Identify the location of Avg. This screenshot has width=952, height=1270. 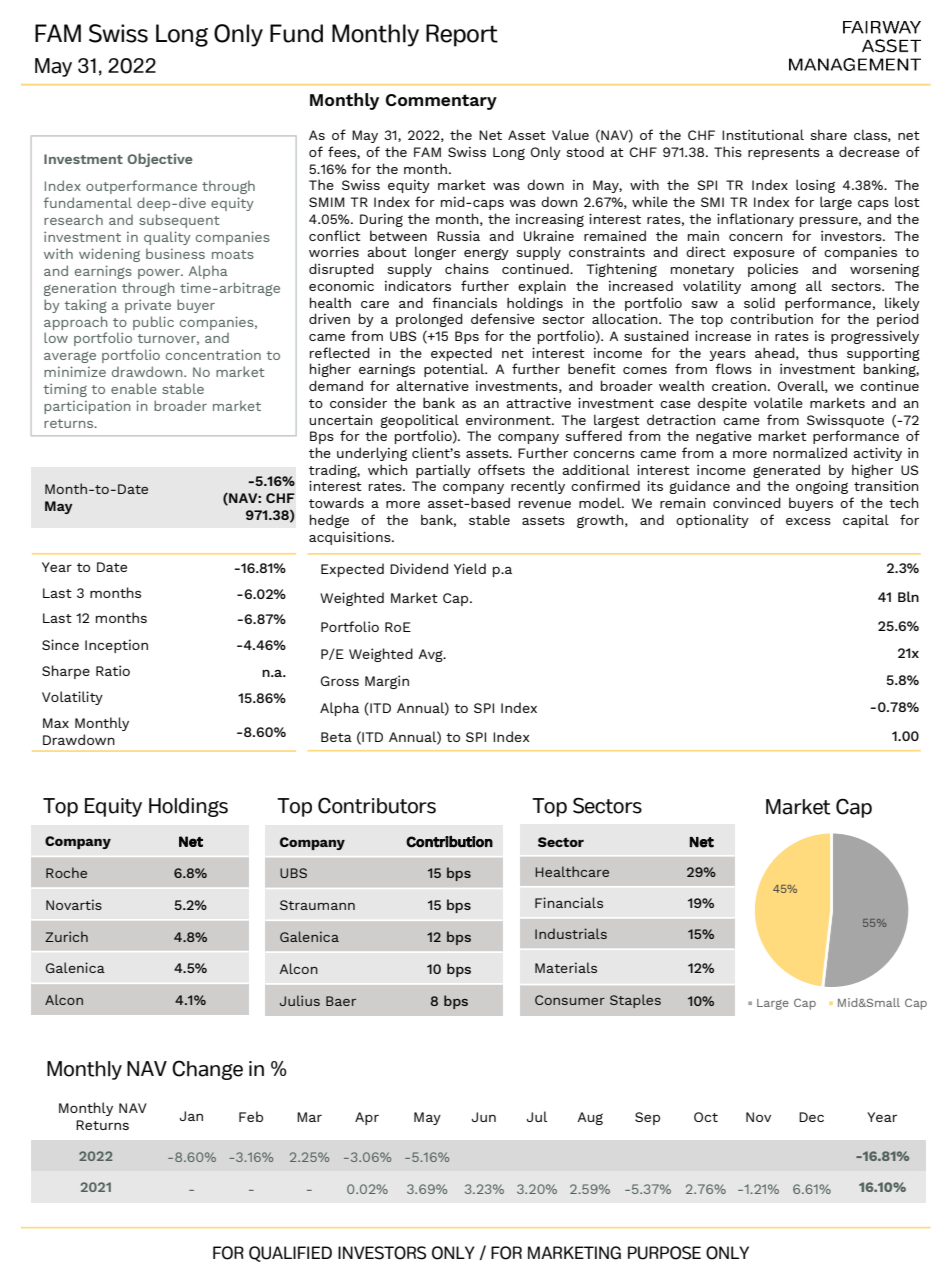
(431, 655).
